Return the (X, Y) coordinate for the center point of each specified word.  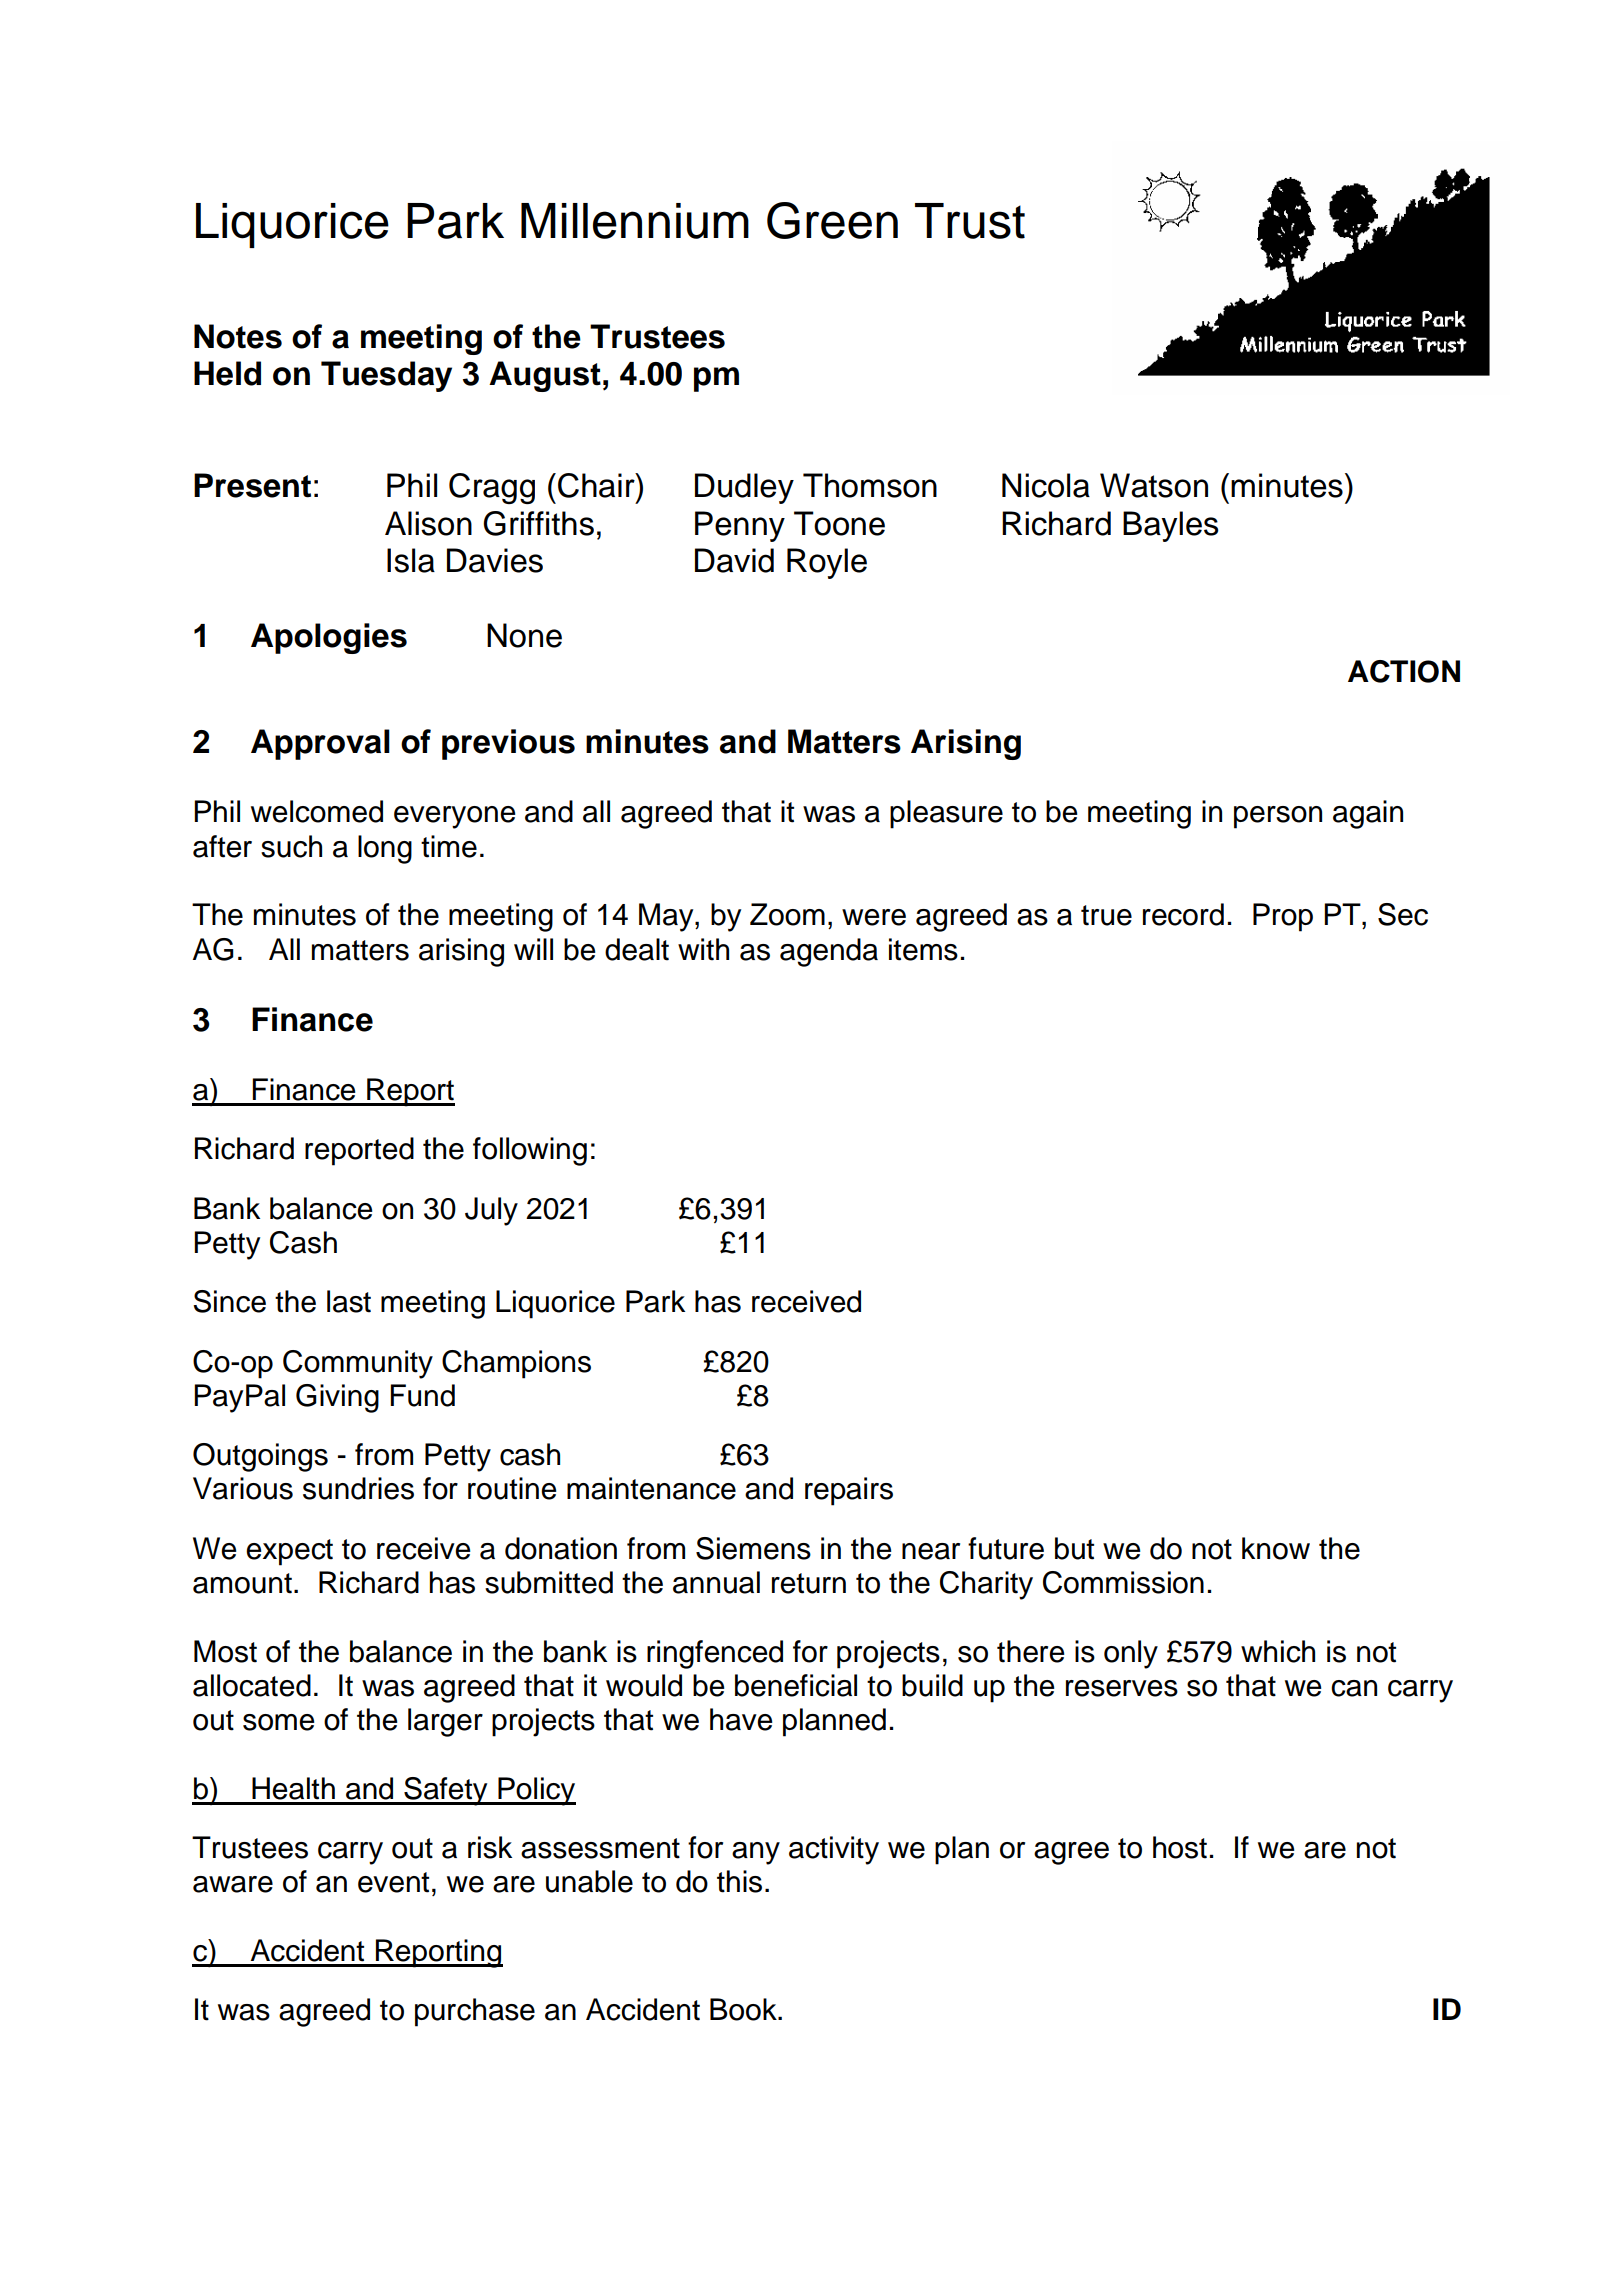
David (734, 560)
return (809, 1583)
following (530, 1151)
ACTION (1404, 671)
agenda (829, 952)
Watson (1154, 485)
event (393, 1882)
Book (744, 2009)
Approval (320, 744)
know (1276, 1548)
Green (832, 220)
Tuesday (386, 376)
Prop (1283, 917)
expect (289, 1552)
